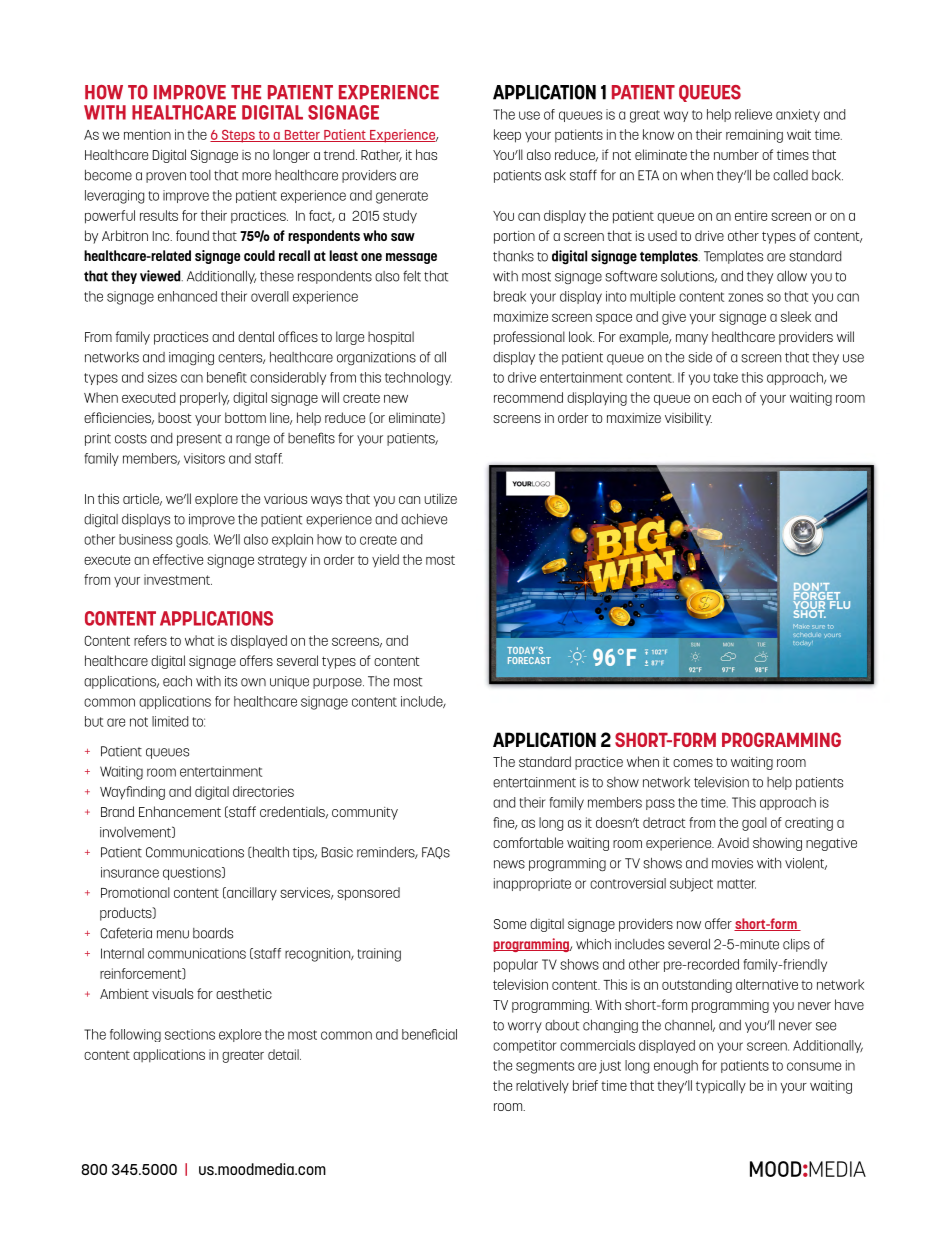 The image size is (952, 1233). I want to click on keep, so click(507, 136).
